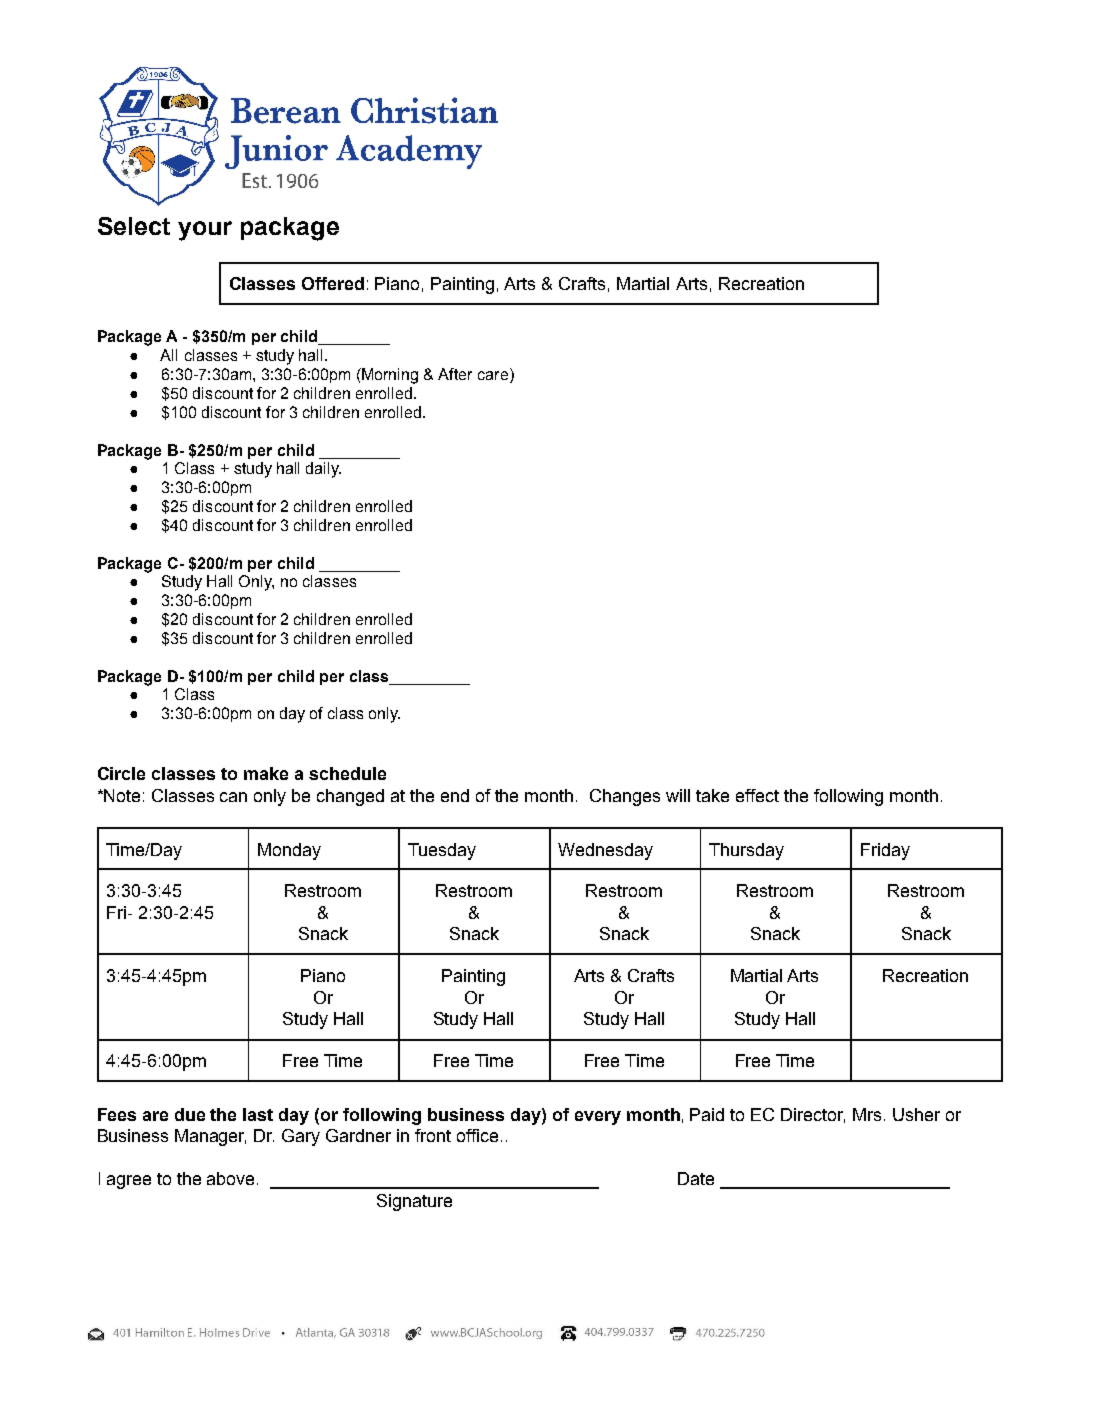  Describe the element at coordinates (757, 795) in the document. I see `effect` at that location.
